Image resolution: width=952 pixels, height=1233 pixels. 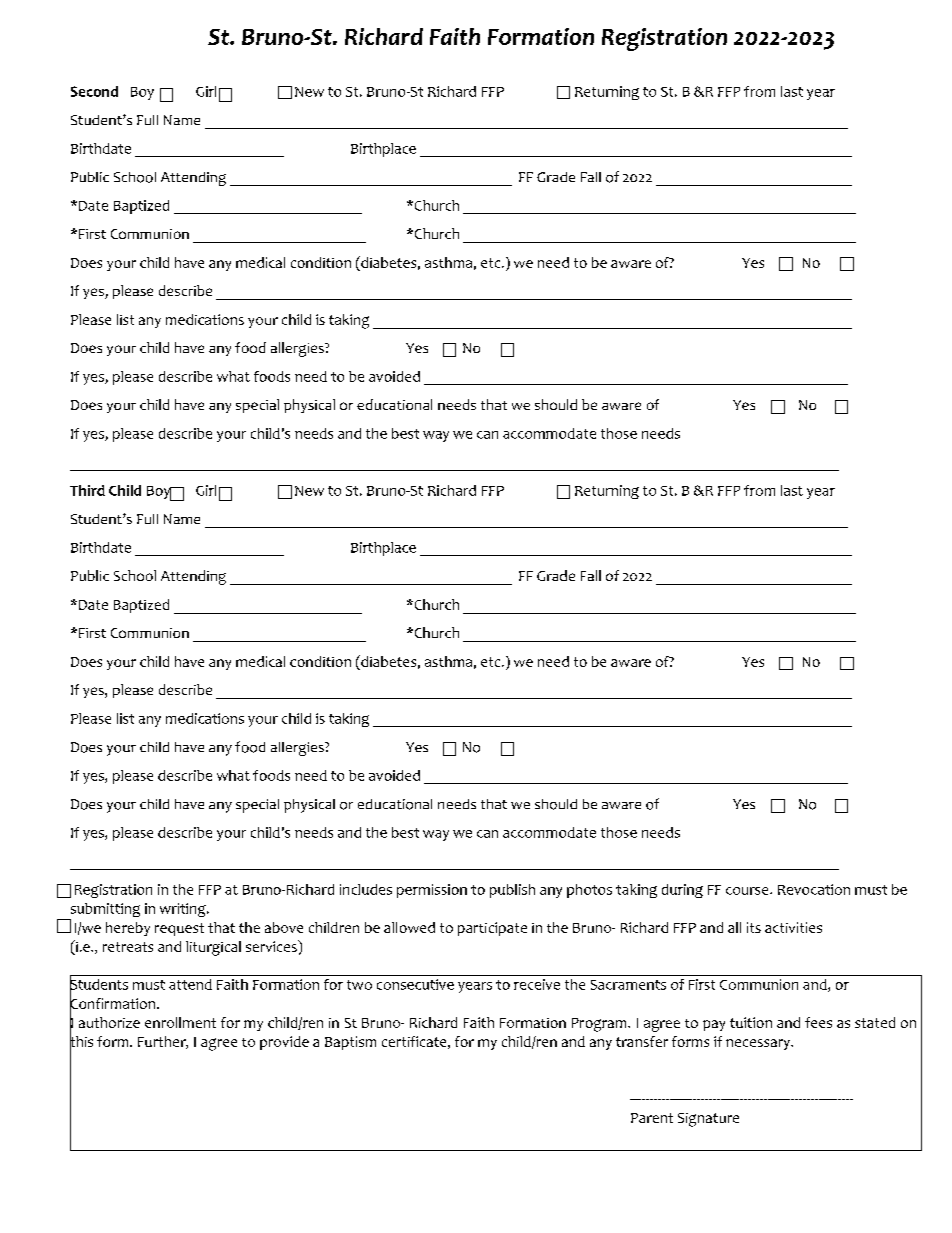 I want to click on activities, so click(x=793, y=927).
